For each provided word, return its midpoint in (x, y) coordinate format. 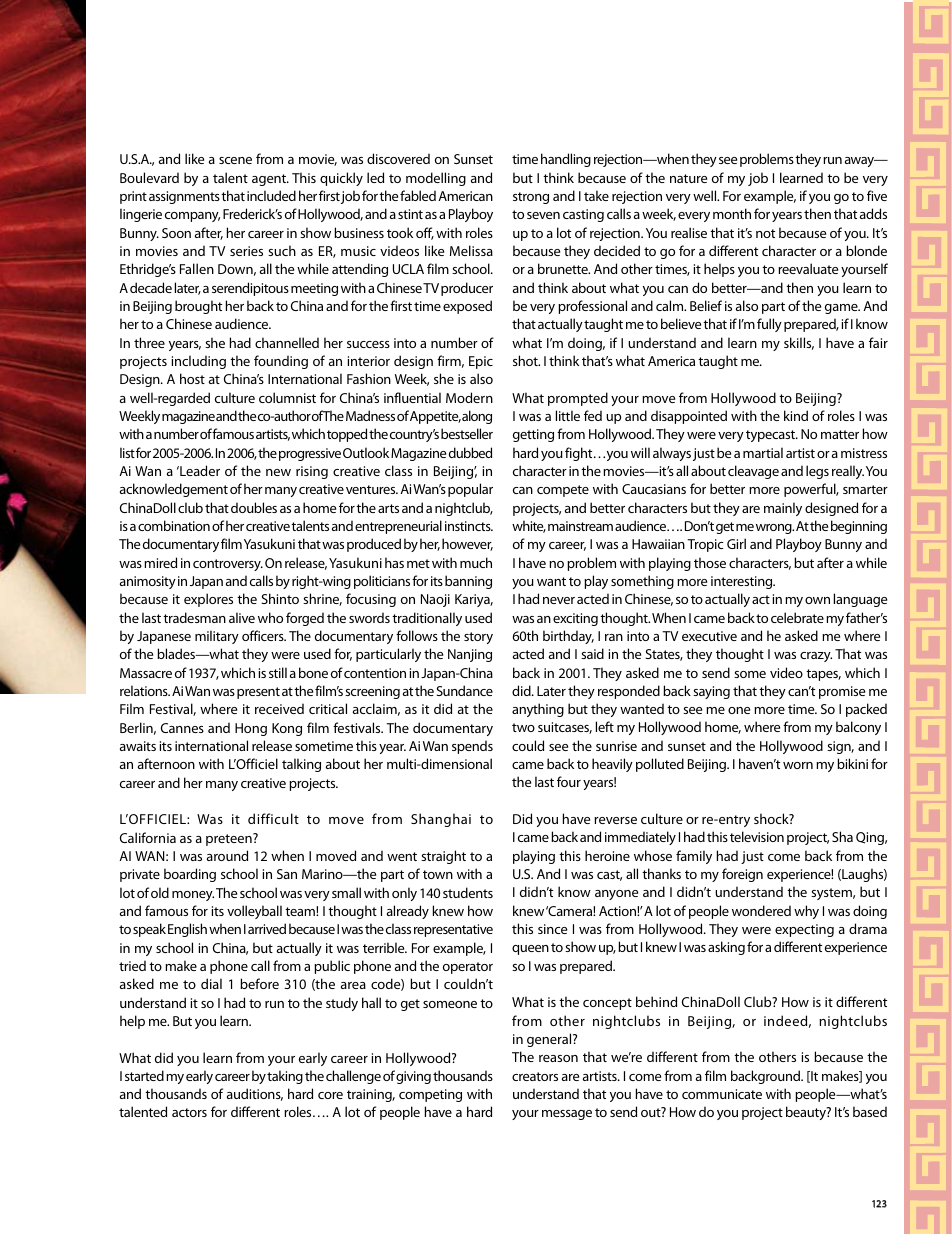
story (478, 638)
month (732, 213)
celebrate (797, 617)
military (217, 637)
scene (235, 160)
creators (535, 1076)
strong (531, 198)
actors (189, 1112)
